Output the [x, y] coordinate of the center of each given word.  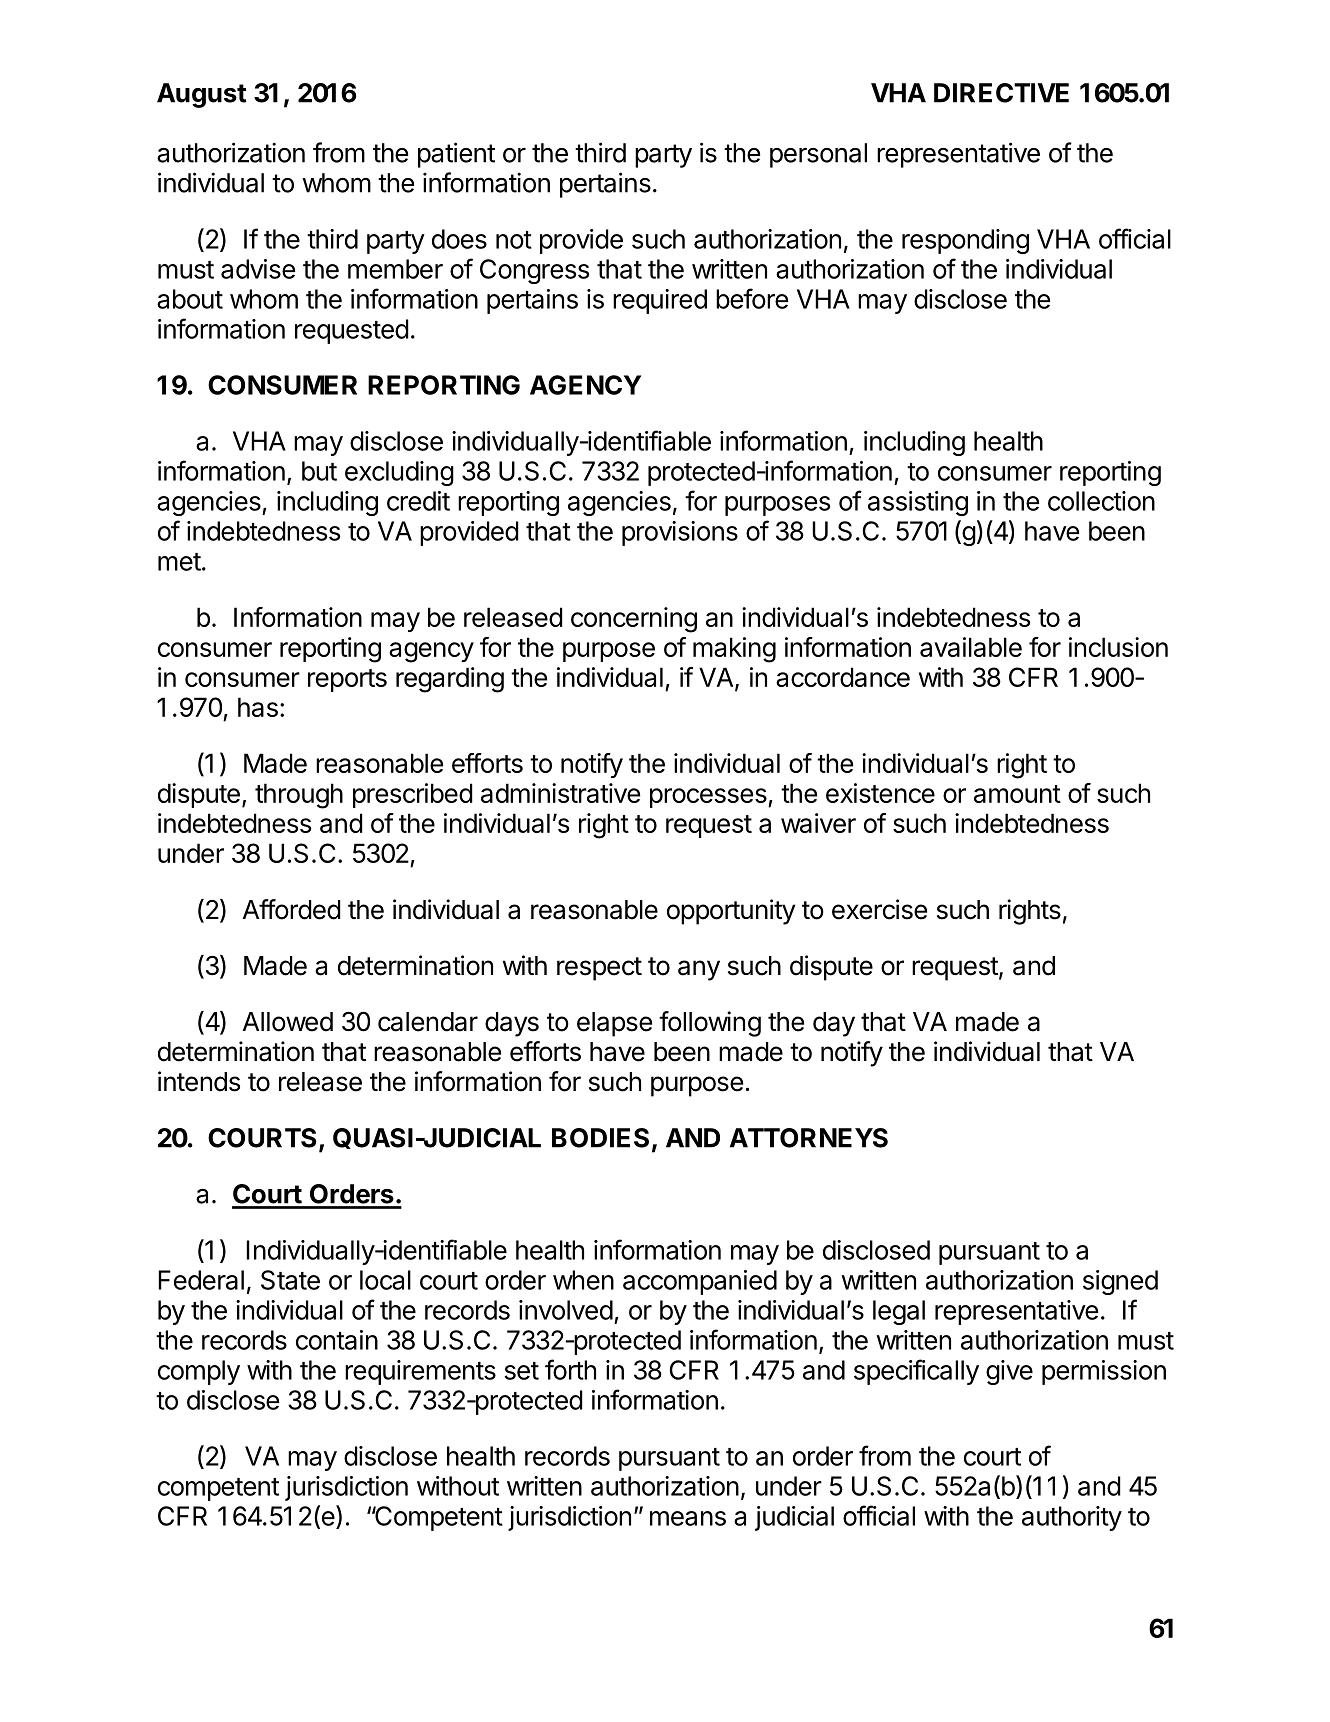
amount [1017, 794]
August [202, 95]
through [299, 796]
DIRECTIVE [1001, 93]
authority [1072, 1518]
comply [199, 1372]
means [688, 1518]
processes [708, 798]
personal [818, 155]
